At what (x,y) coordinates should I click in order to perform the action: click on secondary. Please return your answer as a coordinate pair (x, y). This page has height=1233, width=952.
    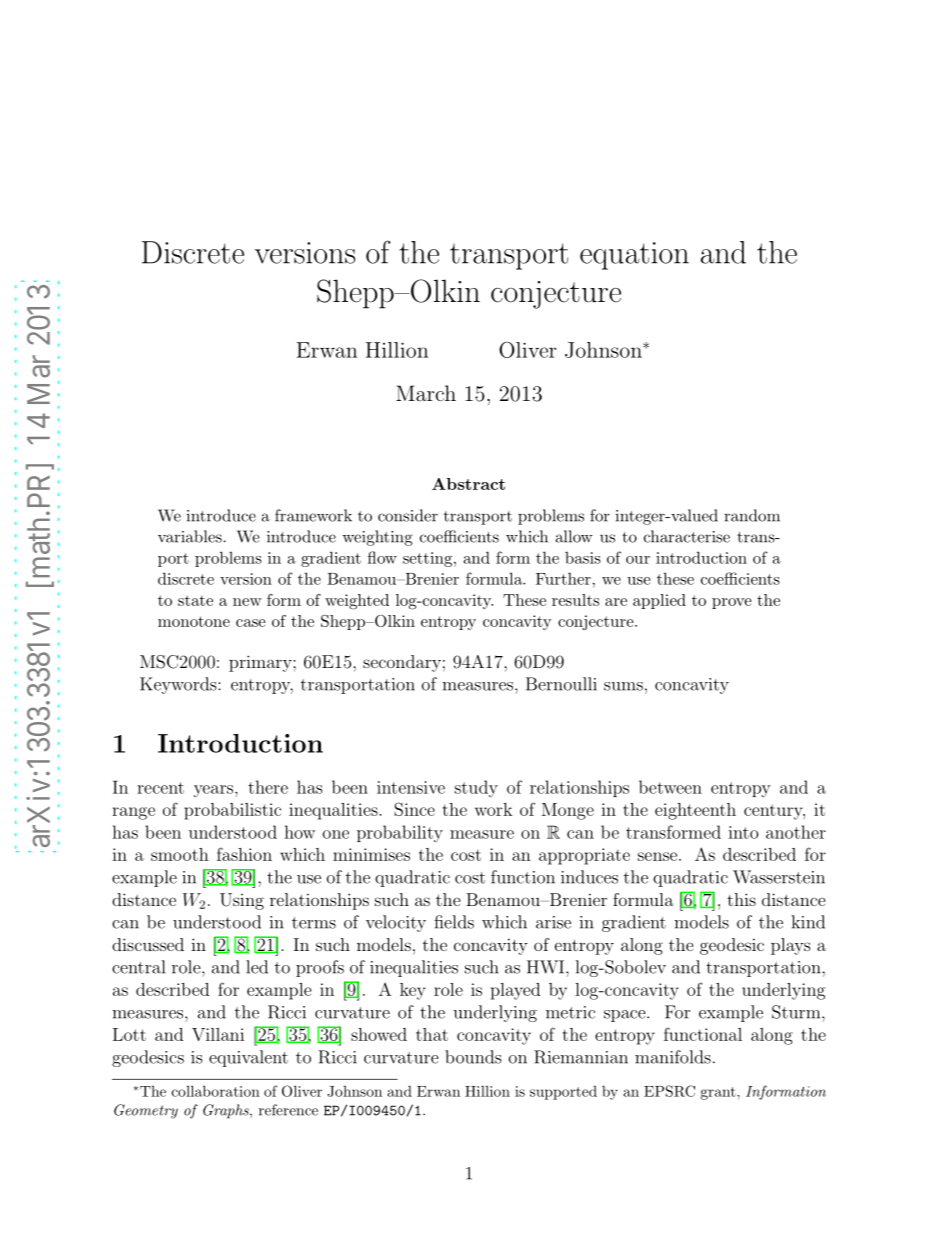
    Looking at the image, I should click on (402, 663).
